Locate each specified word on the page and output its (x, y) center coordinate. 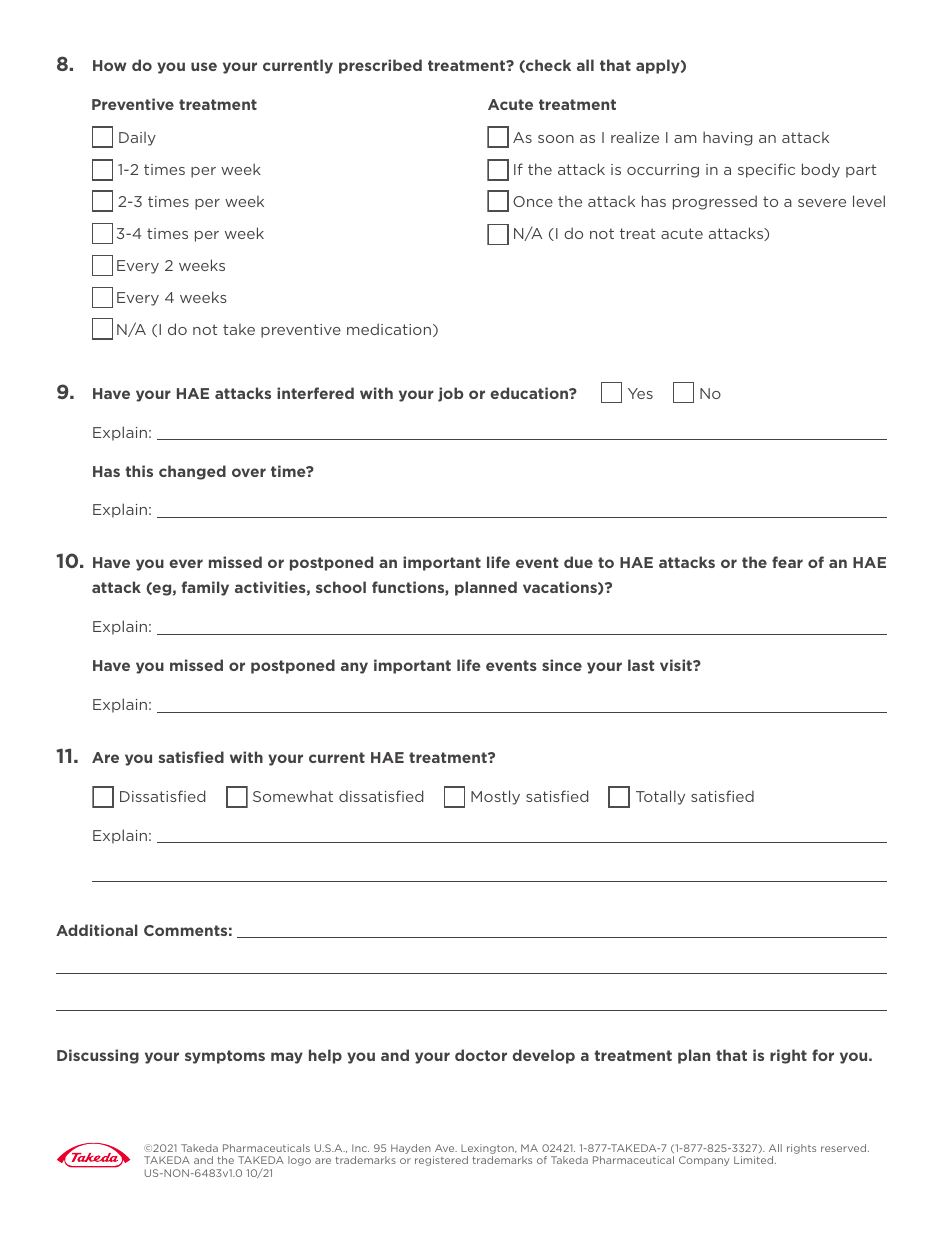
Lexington (488, 1149)
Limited (755, 1160)
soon (556, 139)
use (204, 66)
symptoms (225, 1057)
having (727, 138)
